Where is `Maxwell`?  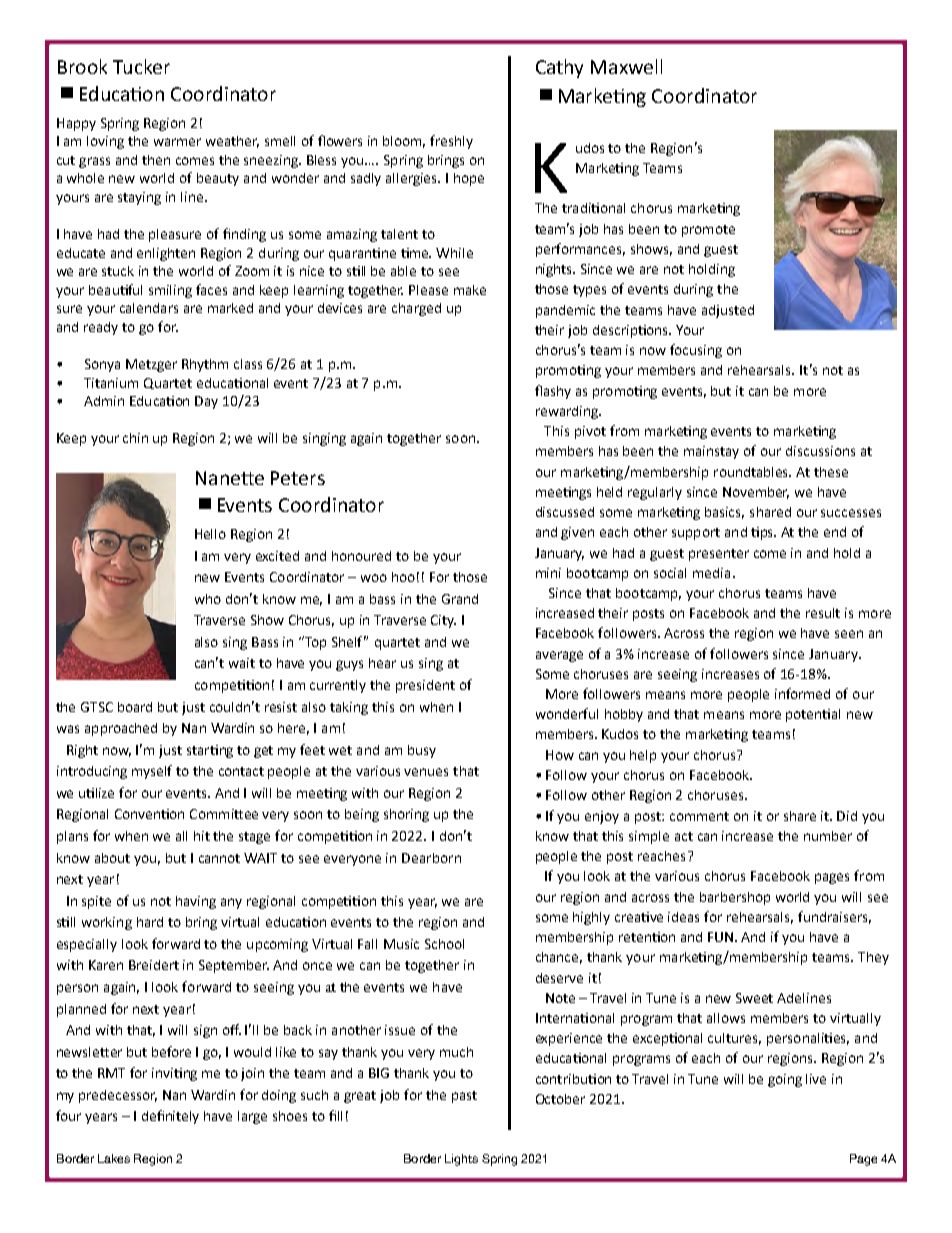 Maxwell is located at coordinates (626, 66).
